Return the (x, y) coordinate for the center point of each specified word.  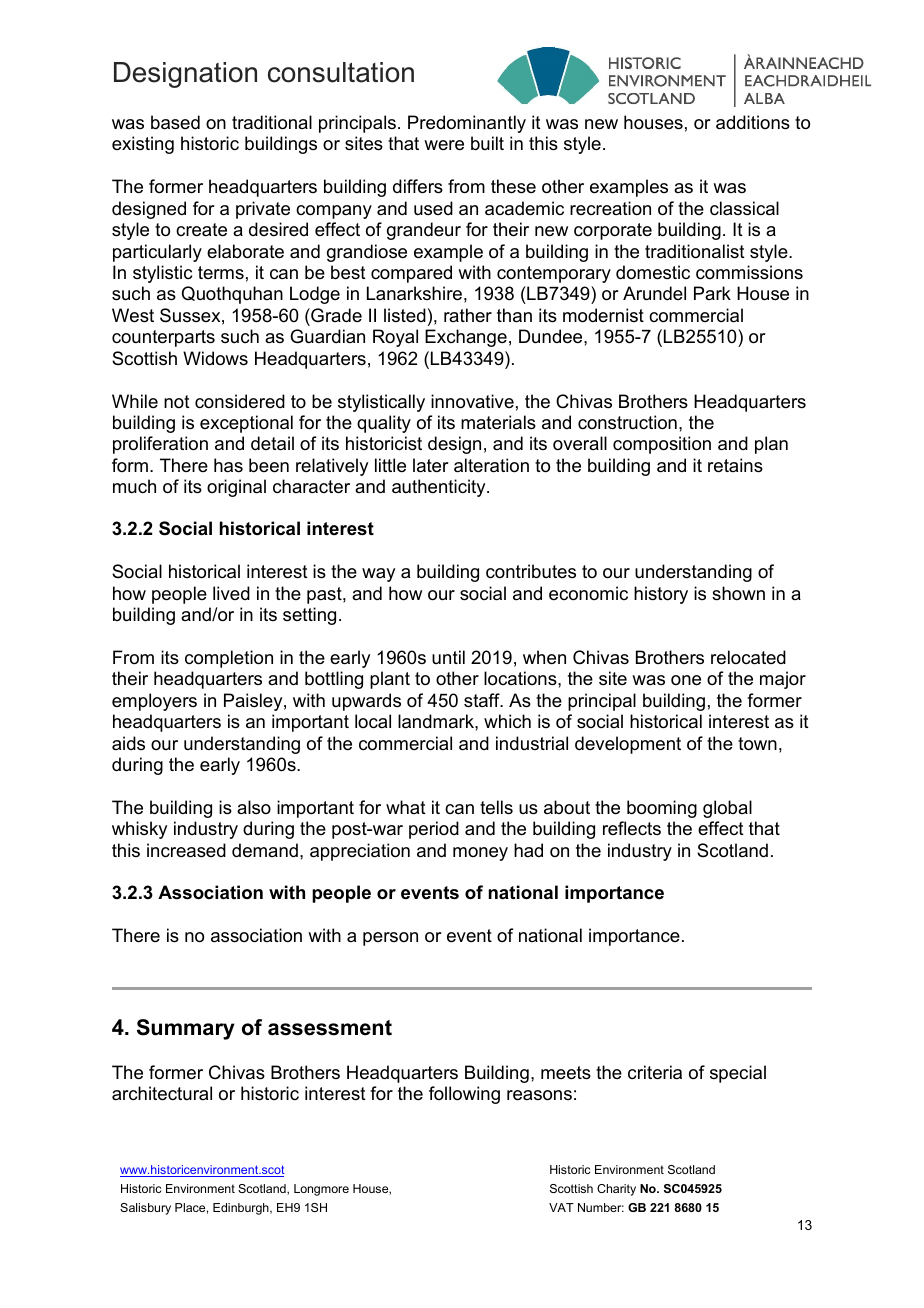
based (175, 122)
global (727, 809)
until (448, 657)
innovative (472, 401)
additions (753, 122)
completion (229, 659)
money (480, 854)
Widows (215, 358)
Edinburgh (242, 1209)
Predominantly (467, 124)
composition (662, 445)
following (464, 1095)
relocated (748, 657)
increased (186, 850)
